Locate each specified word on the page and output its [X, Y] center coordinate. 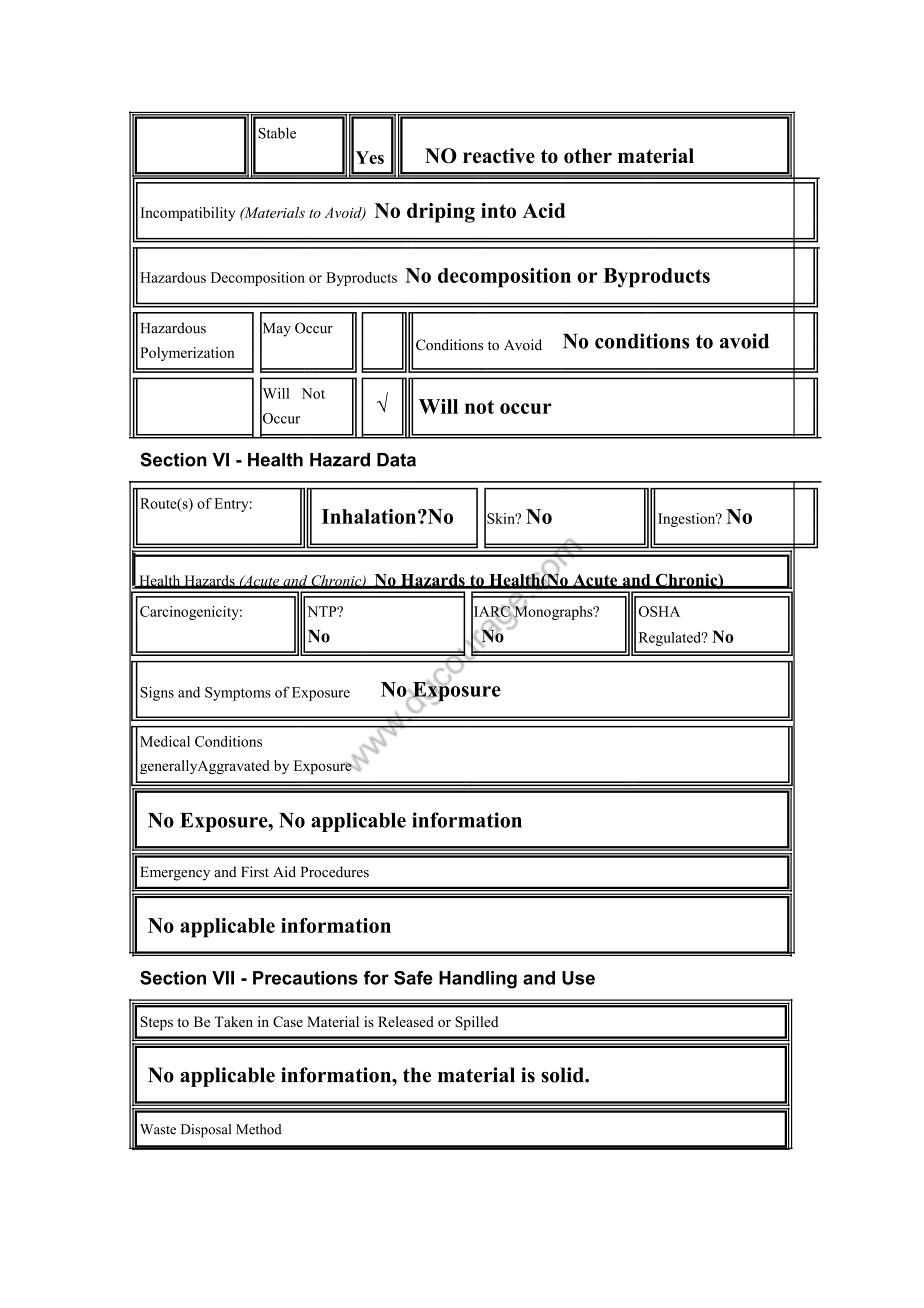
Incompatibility [187, 214]
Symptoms [238, 694]
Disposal [206, 1131]
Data [396, 460]
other [588, 156]
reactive [499, 156]
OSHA [659, 611]
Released [406, 1021]
